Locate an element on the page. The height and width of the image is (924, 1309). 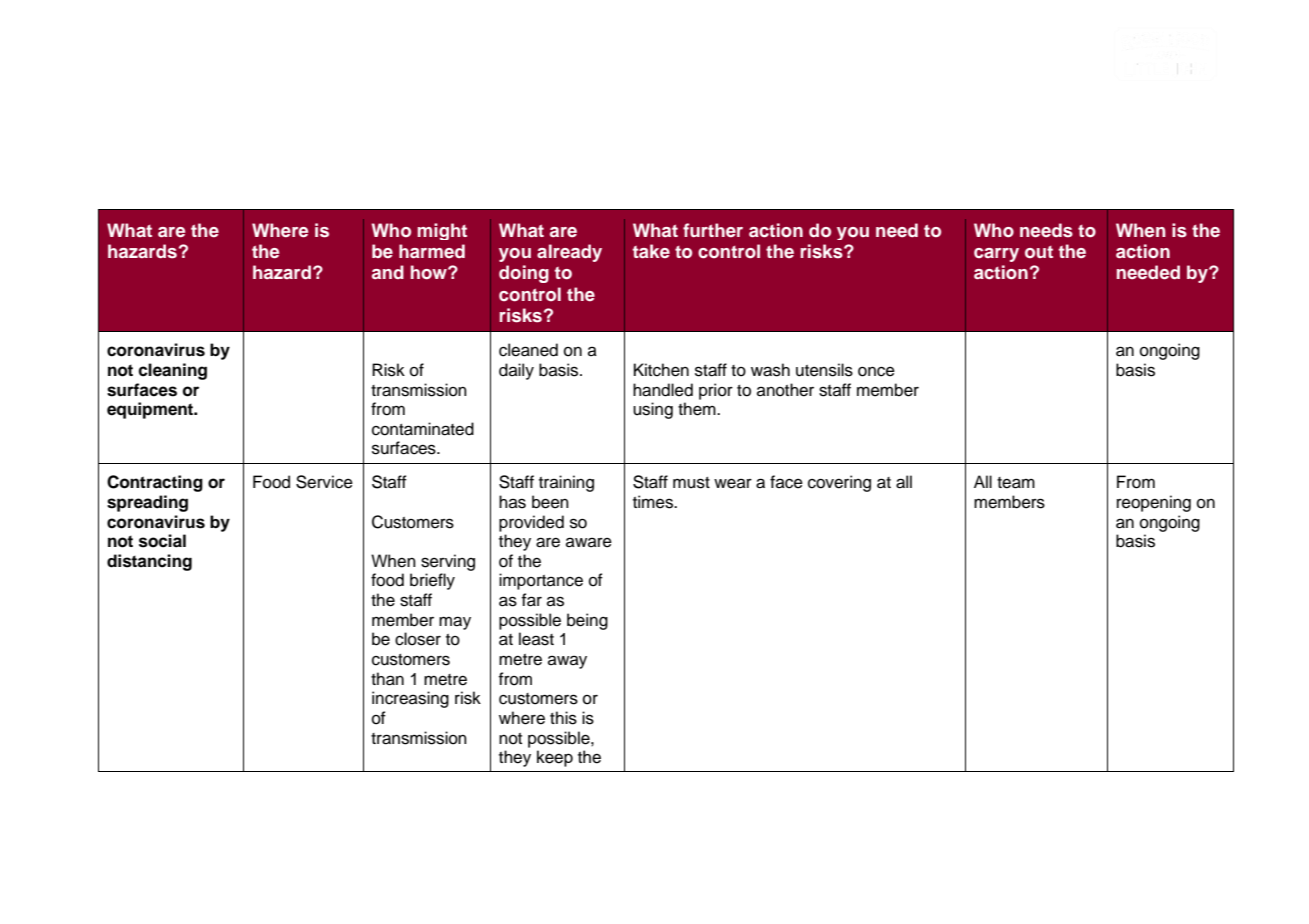
out is located at coordinates (1039, 252).
